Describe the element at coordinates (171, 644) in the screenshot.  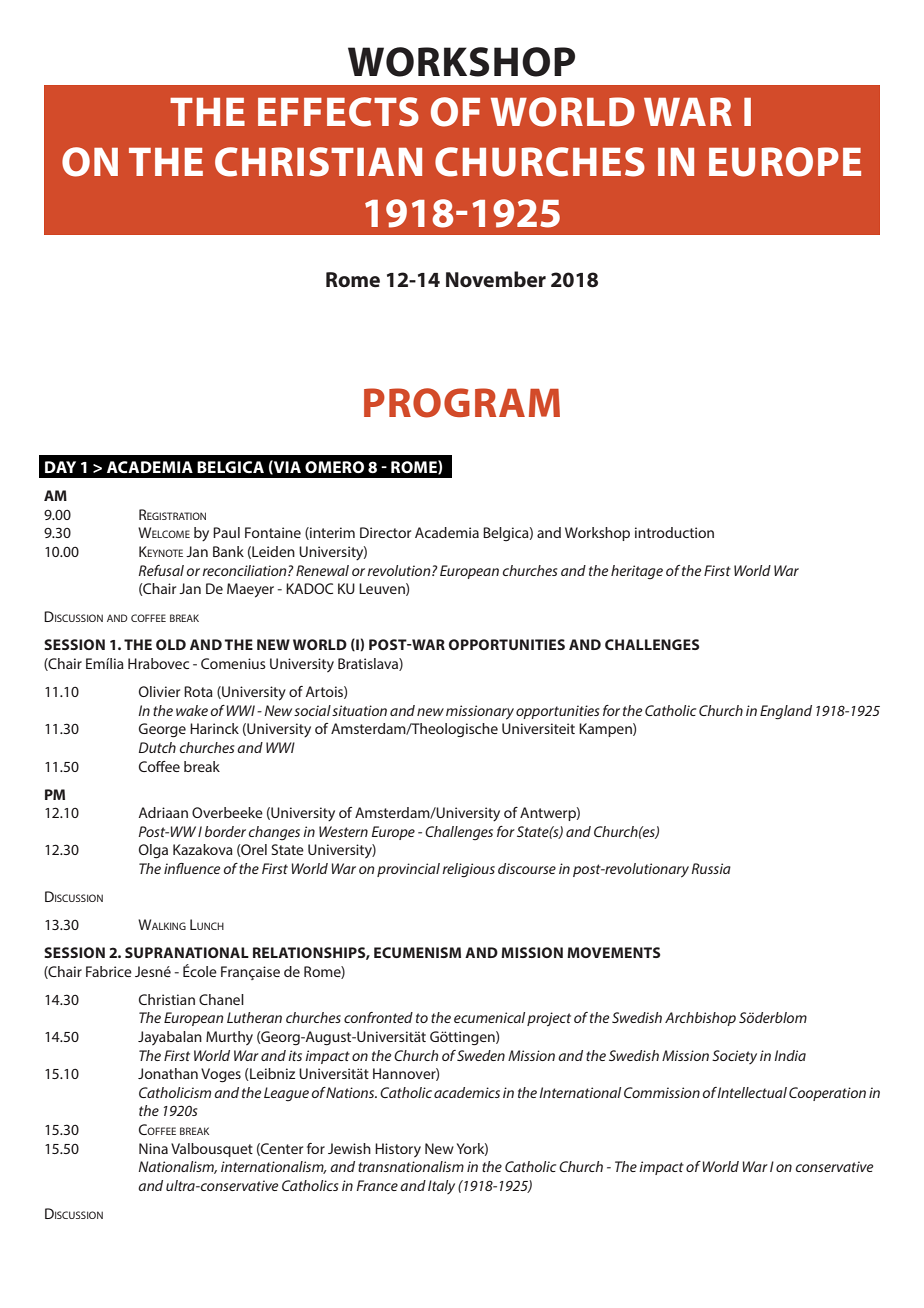
I see `OLD` at that location.
